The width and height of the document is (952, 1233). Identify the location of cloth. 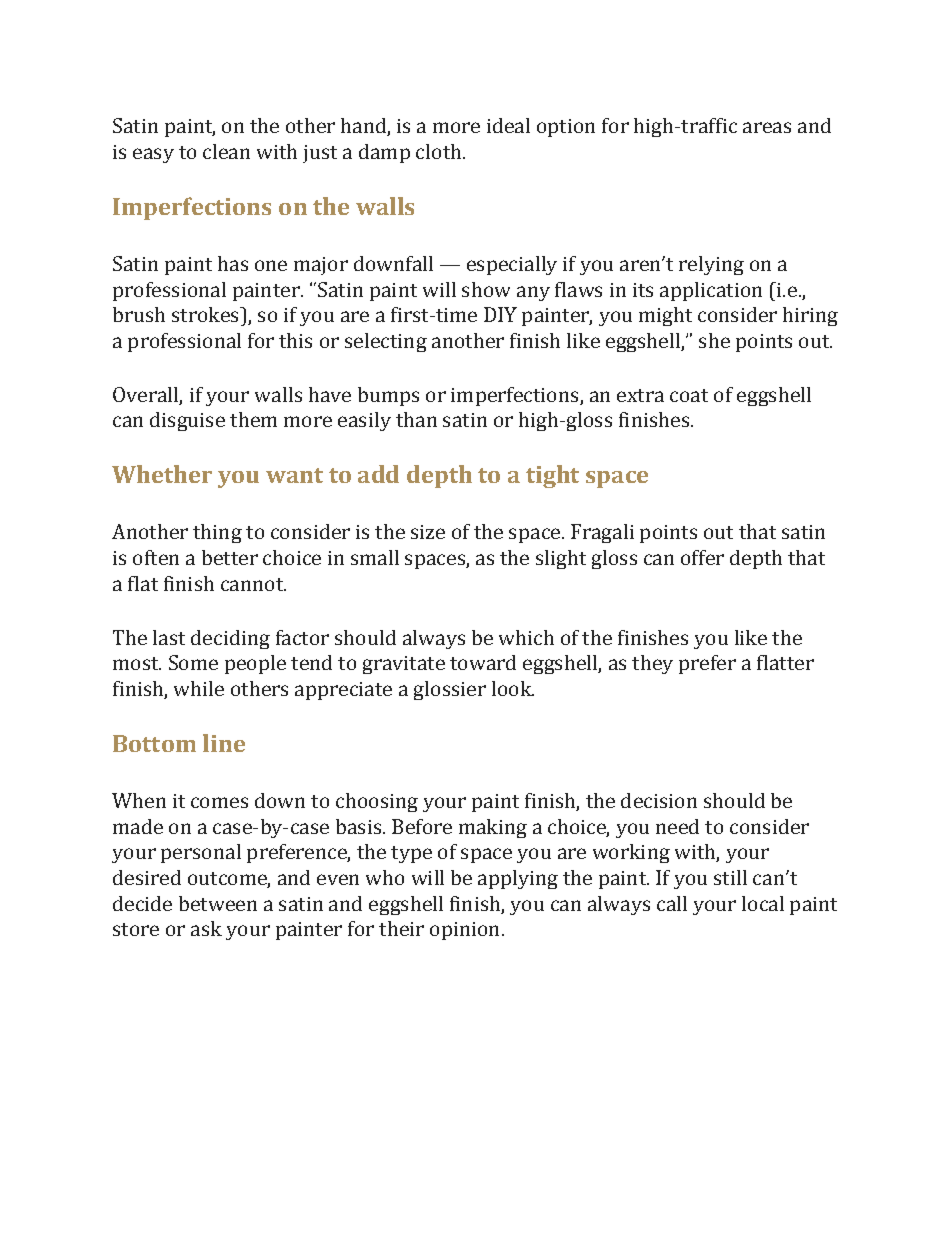
(440, 151).
